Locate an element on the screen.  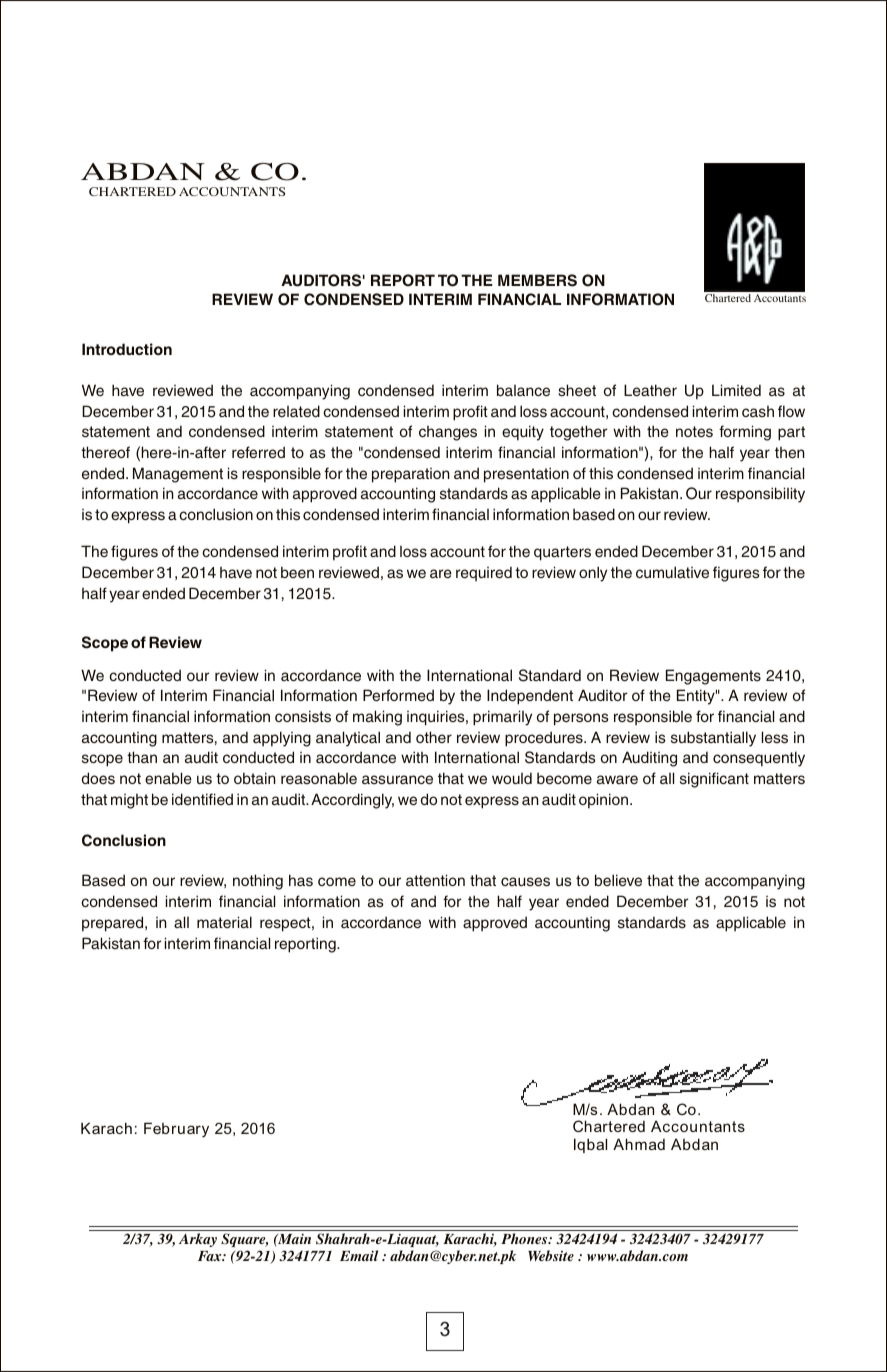
MEMBERS is located at coordinates (537, 280).
